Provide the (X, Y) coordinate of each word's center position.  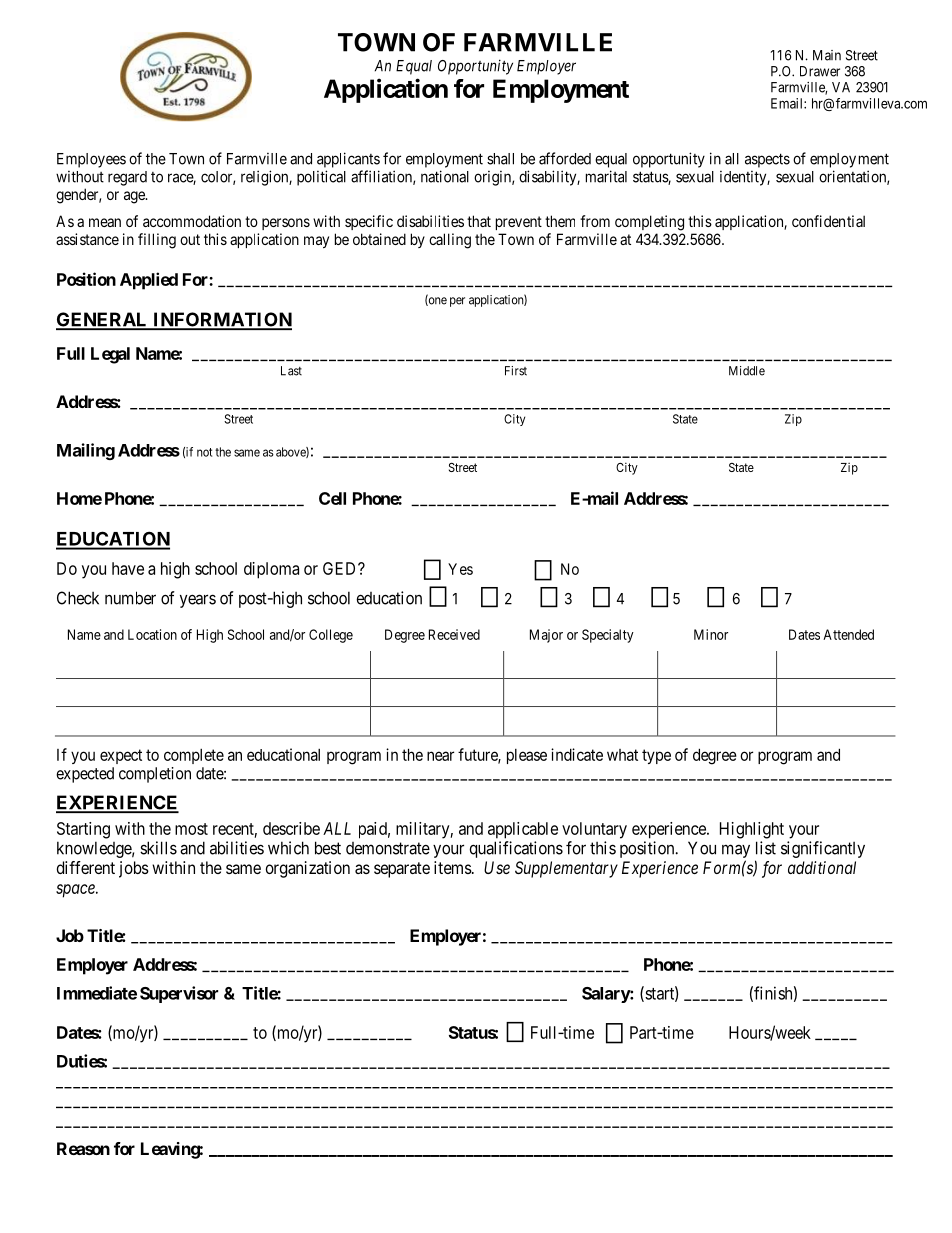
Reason (83, 1148)
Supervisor (179, 994)
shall (500, 159)
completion (155, 775)
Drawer (820, 71)
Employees (91, 160)
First (516, 371)
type (656, 756)
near (440, 756)
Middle (747, 371)
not (204, 452)
